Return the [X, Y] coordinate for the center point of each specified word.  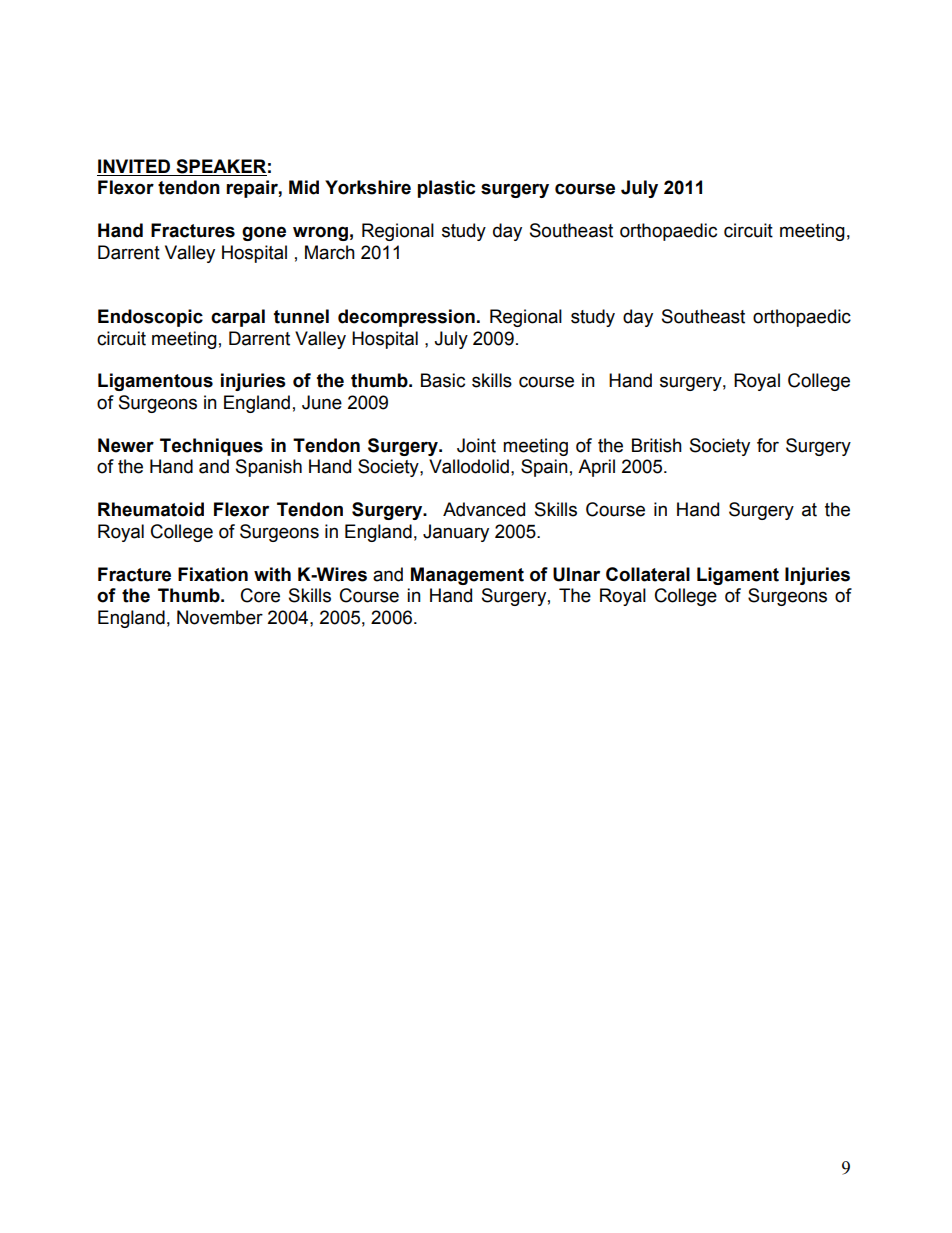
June [322, 402]
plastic [446, 189]
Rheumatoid [151, 509]
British [657, 445]
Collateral [648, 574]
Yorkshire [368, 187]
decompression [406, 318]
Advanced [484, 509]
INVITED [134, 166]
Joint [476, 445]
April [596, 468]
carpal [238, 318]
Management [467, 576]
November [220, 617]
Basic [443, 380]
